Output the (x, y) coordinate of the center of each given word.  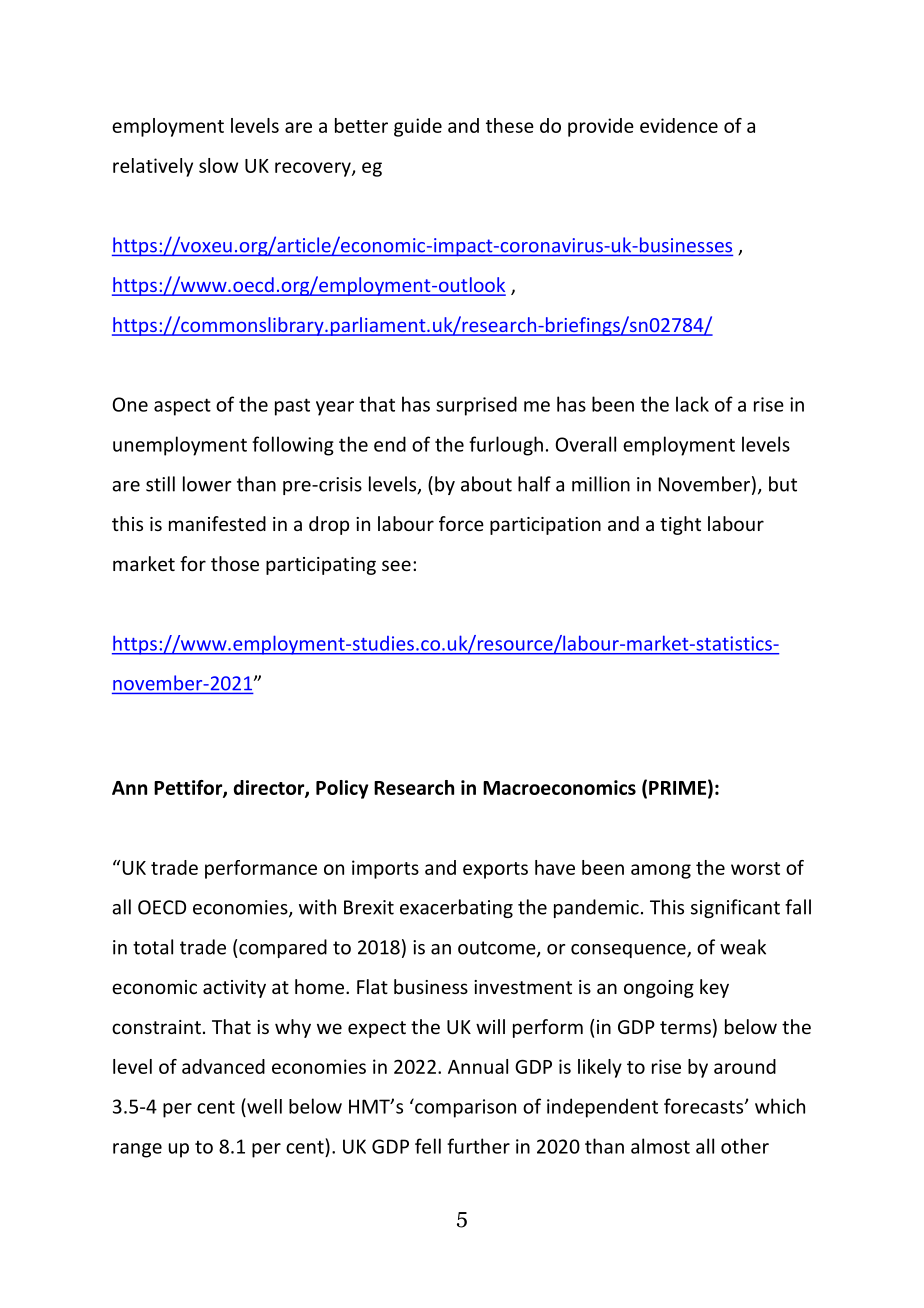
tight (680, 525)
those (235, 563)
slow (218, 165)
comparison (464, 1108)
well (263, 1106)
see (396, 565)
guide (418, 127)
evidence (679, 125)
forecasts (705, 1106)
